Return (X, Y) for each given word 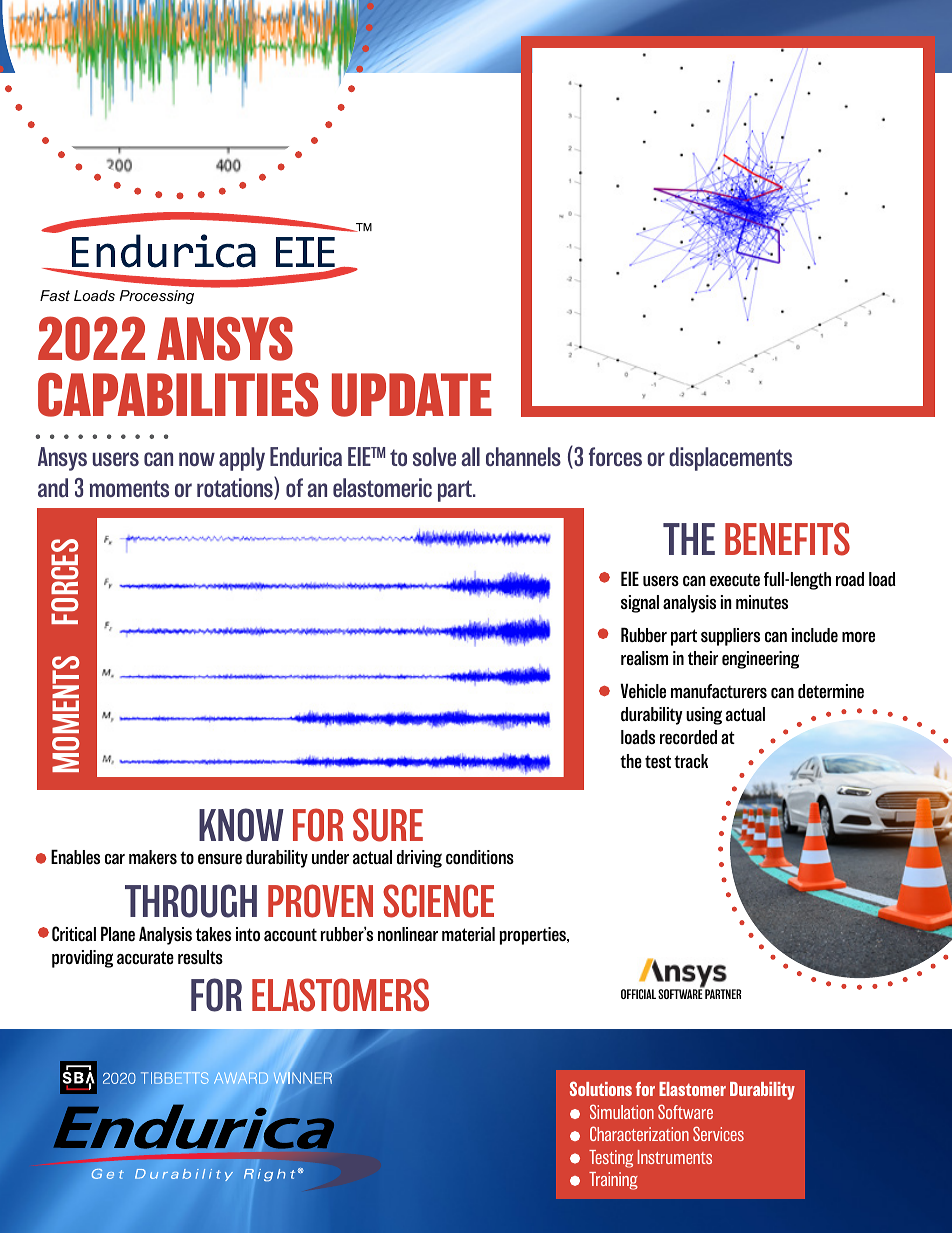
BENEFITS (787, 539)
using (704, 716)
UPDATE (412, 395)
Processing (156, 297)
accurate (145, 958)
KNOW (241, 825)
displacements (730, 459)
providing (82, 959)
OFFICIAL (638, 994)
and (53, 488)
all (470, 456)
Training (613, 1181)
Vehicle (643, 691)
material (468, 934)
